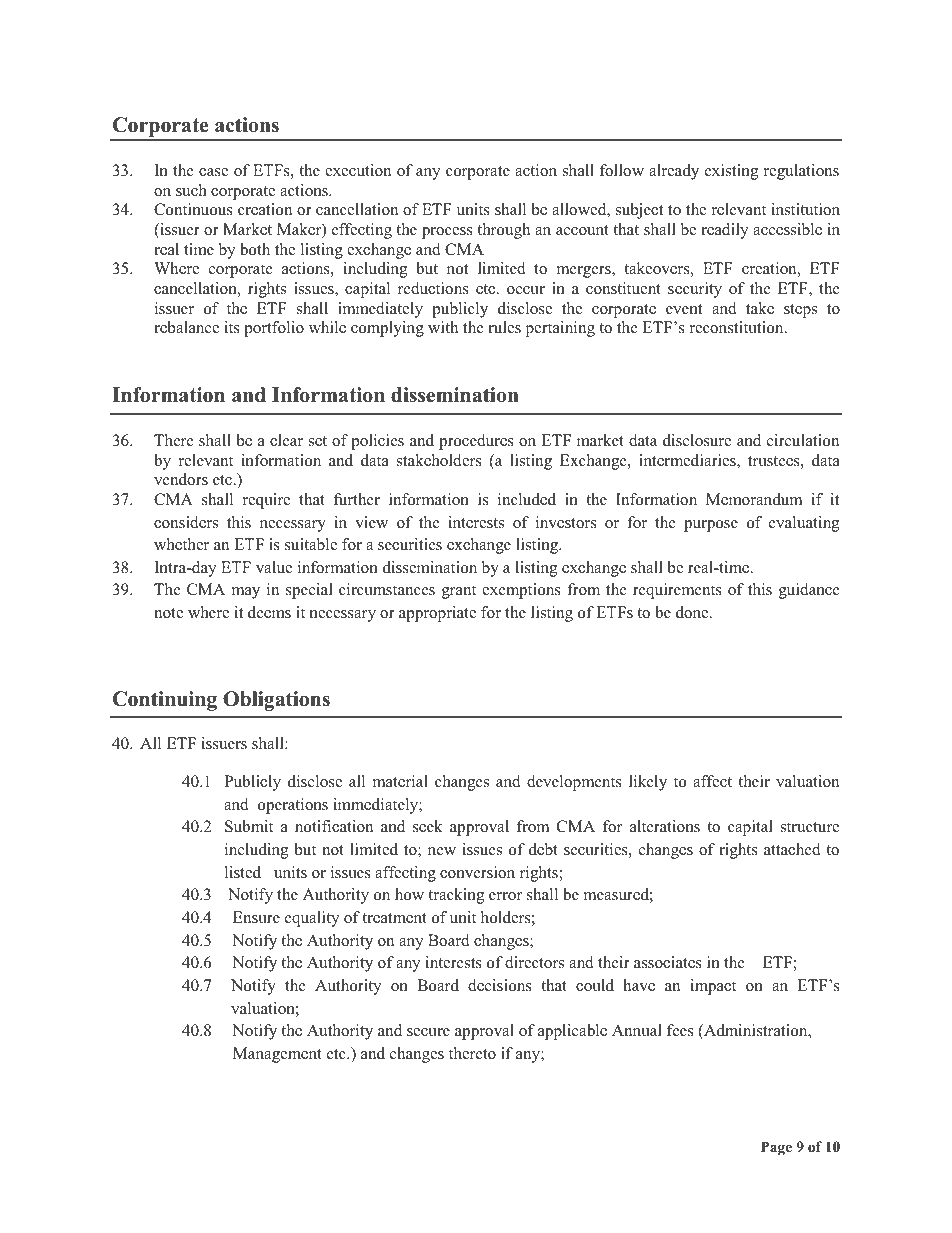 This page has width=952, height=1233. What do you see at coordinates (213, 172) in the page?
I see `case` at bounding box center [213, 172].
